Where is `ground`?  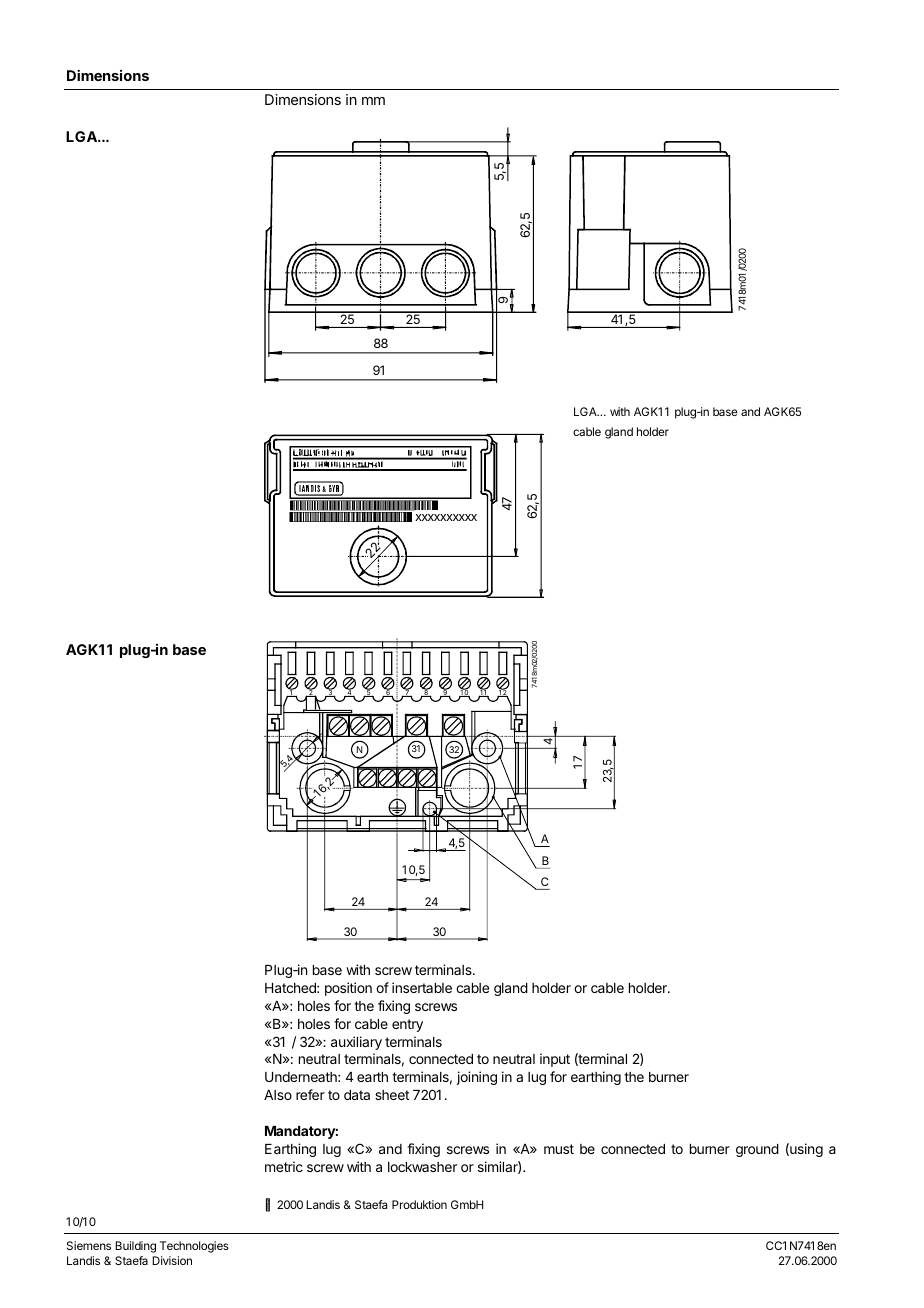
ground is located at coordinates (757, 1150).
